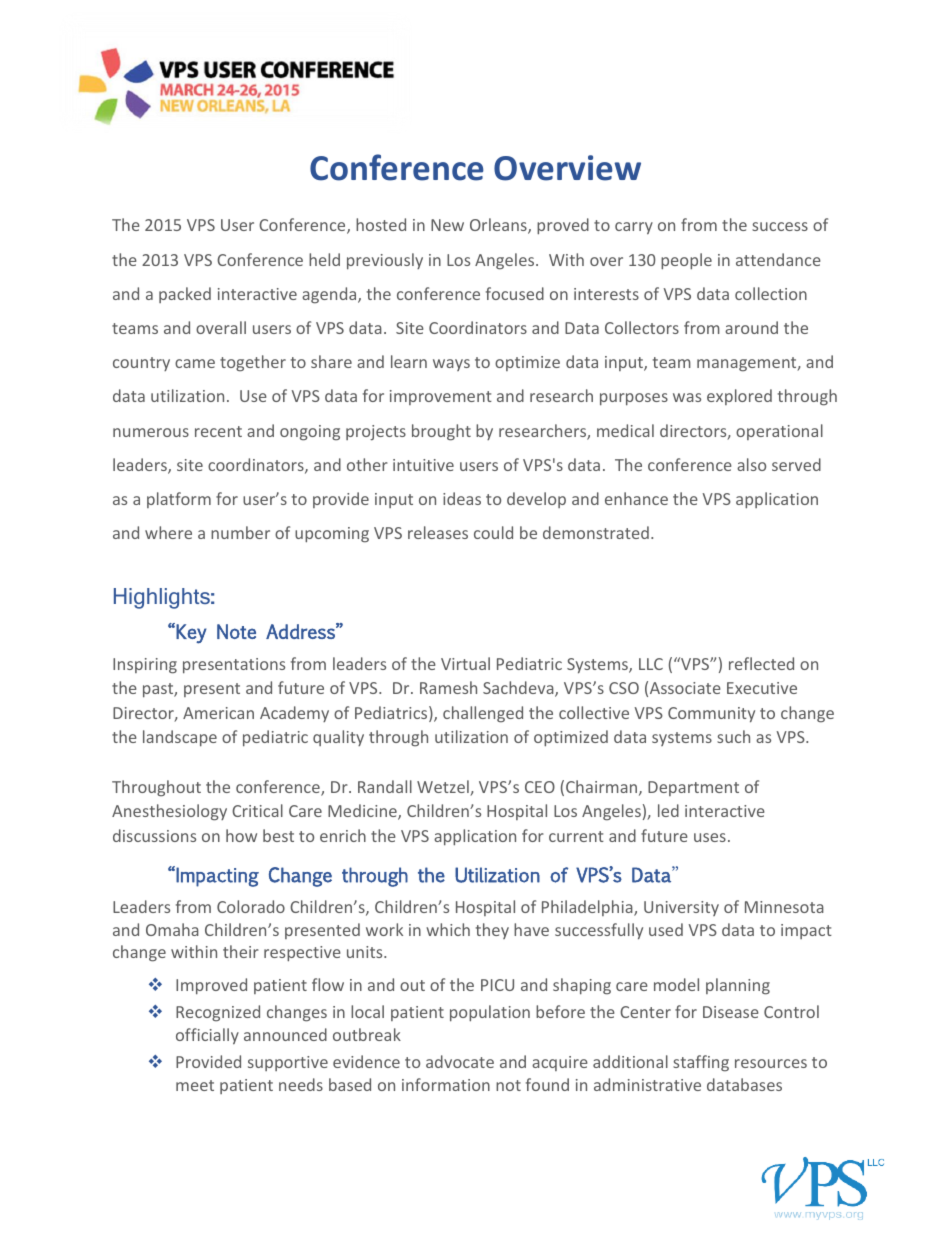 The image size is (952, 1233). Describe the element at coordinates (236, 631) in the page. I see `Note` at that location.
